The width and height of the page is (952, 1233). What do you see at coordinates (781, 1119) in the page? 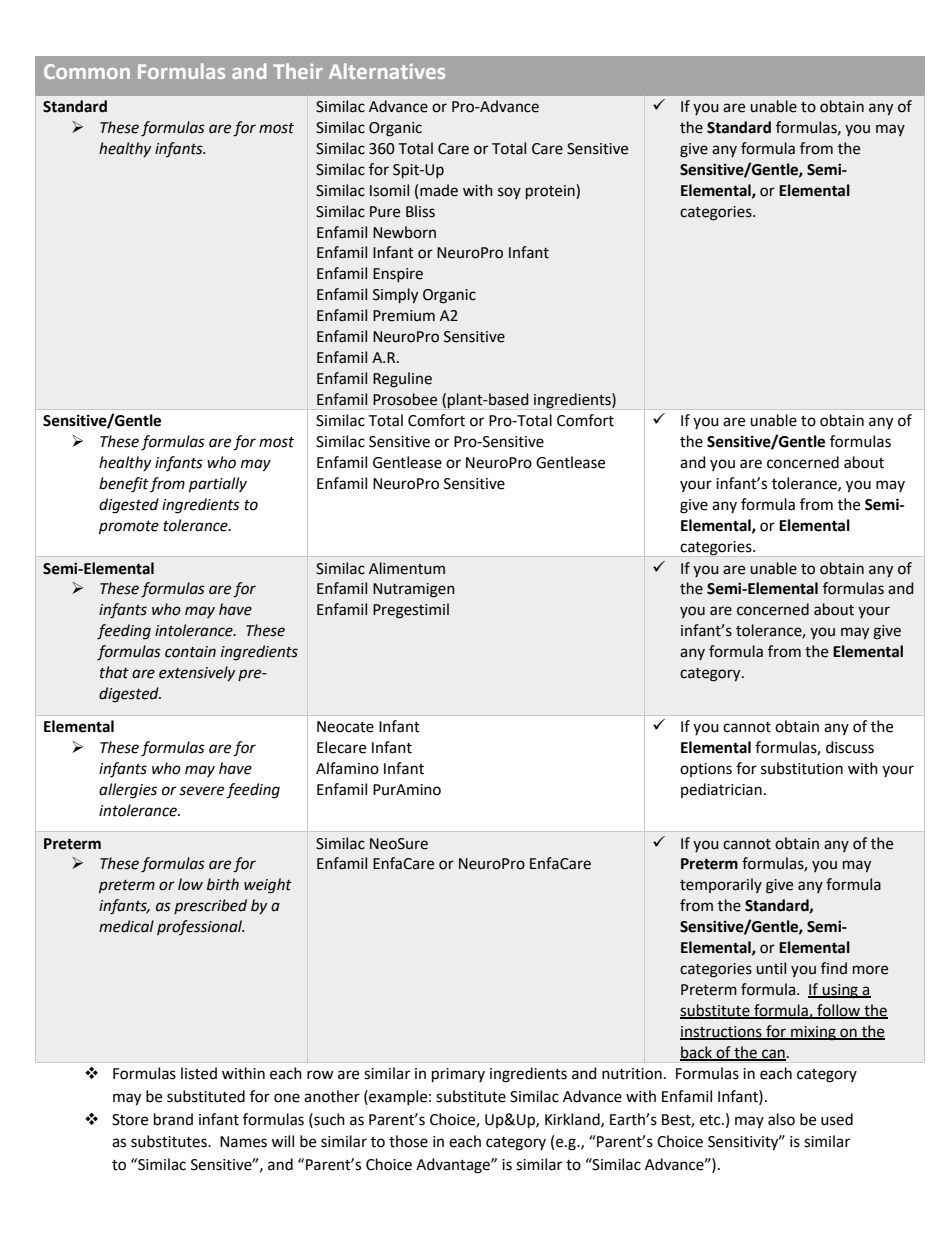
I see `also` at bounding box center [781, 1119].
